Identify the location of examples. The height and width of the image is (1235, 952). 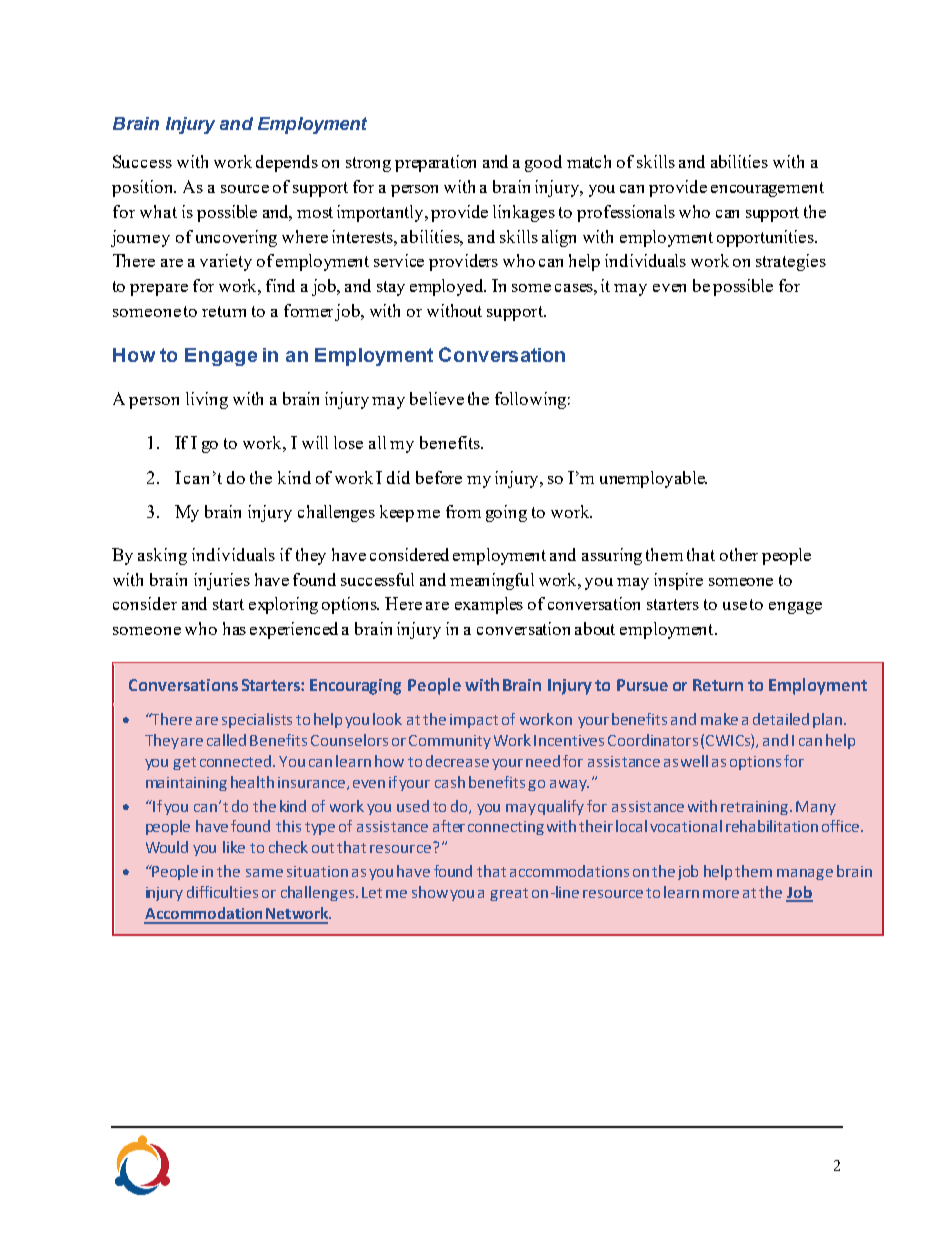
(489, 605).
